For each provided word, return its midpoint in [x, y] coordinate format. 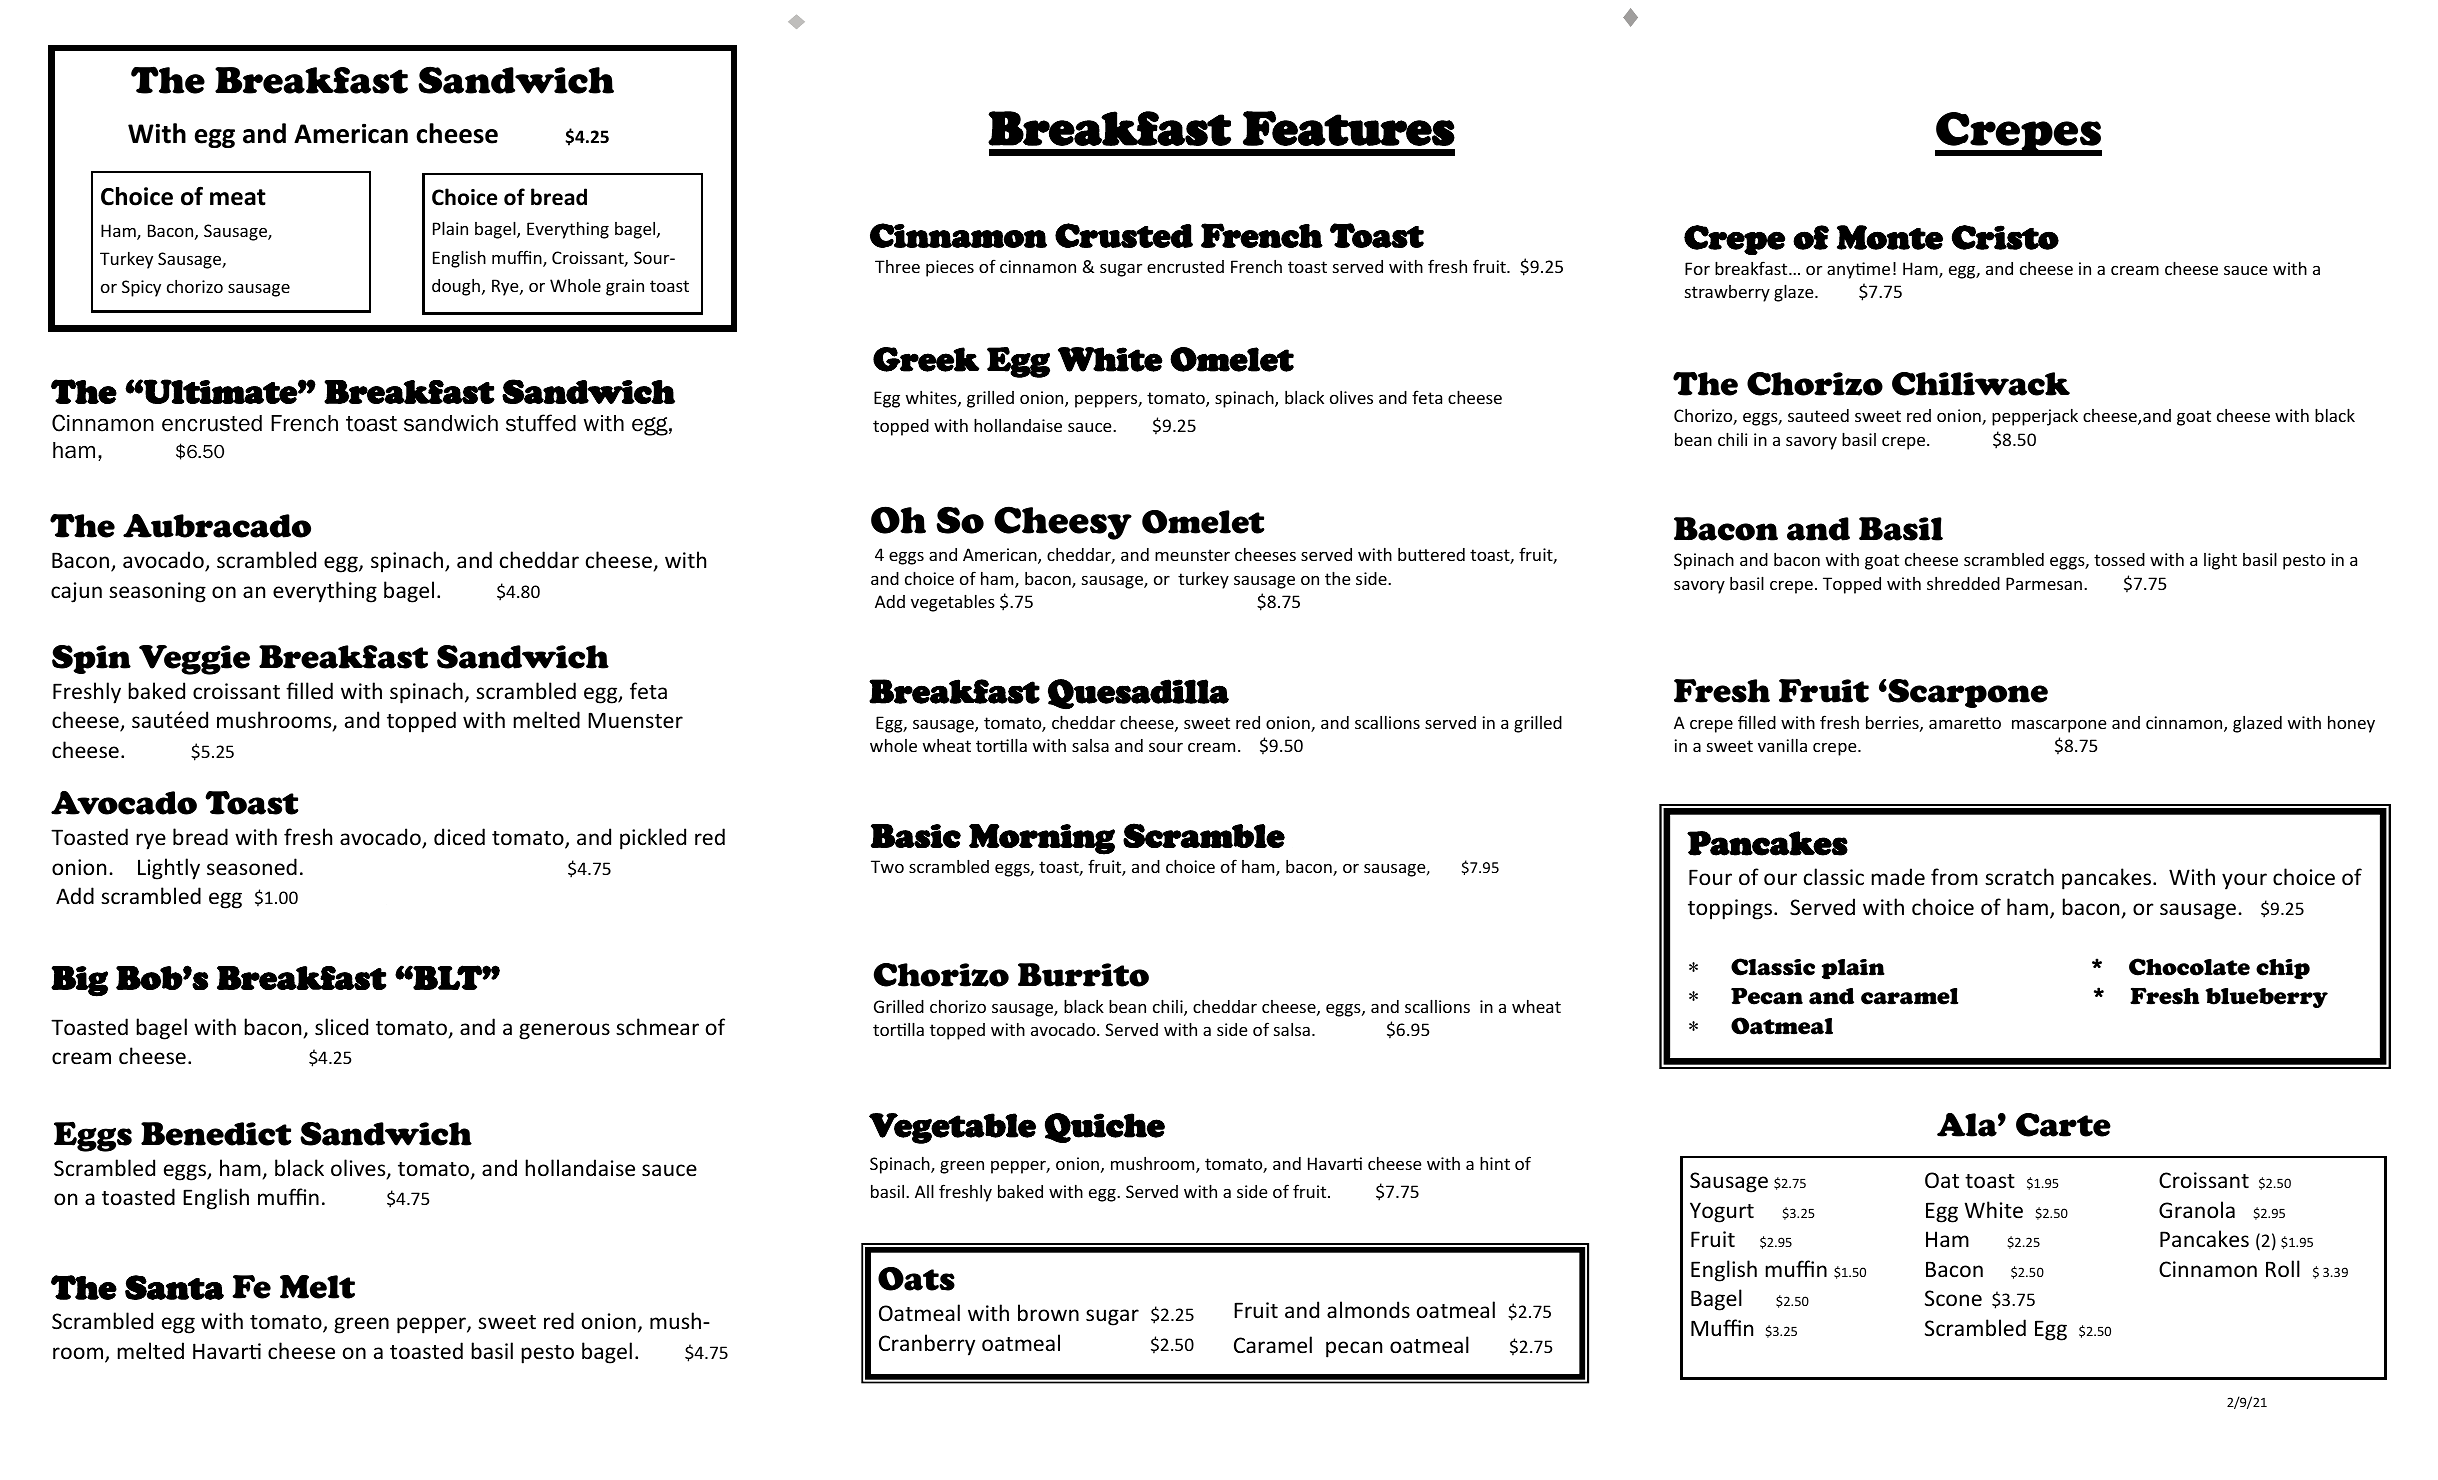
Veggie [194, 660]
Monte [1890, 237]
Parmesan [2044, 583]
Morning [1042, 839]
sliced [341, 1027]
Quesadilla [1138, 694]
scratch [2019, 876]
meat [238, 197]
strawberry [1727, 293]
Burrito [1083, 975]
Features [1349, 128]
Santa [174, 1287]
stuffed [541, 423]
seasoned [252, 867]
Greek [926, 359]
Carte [2063, 1125]
